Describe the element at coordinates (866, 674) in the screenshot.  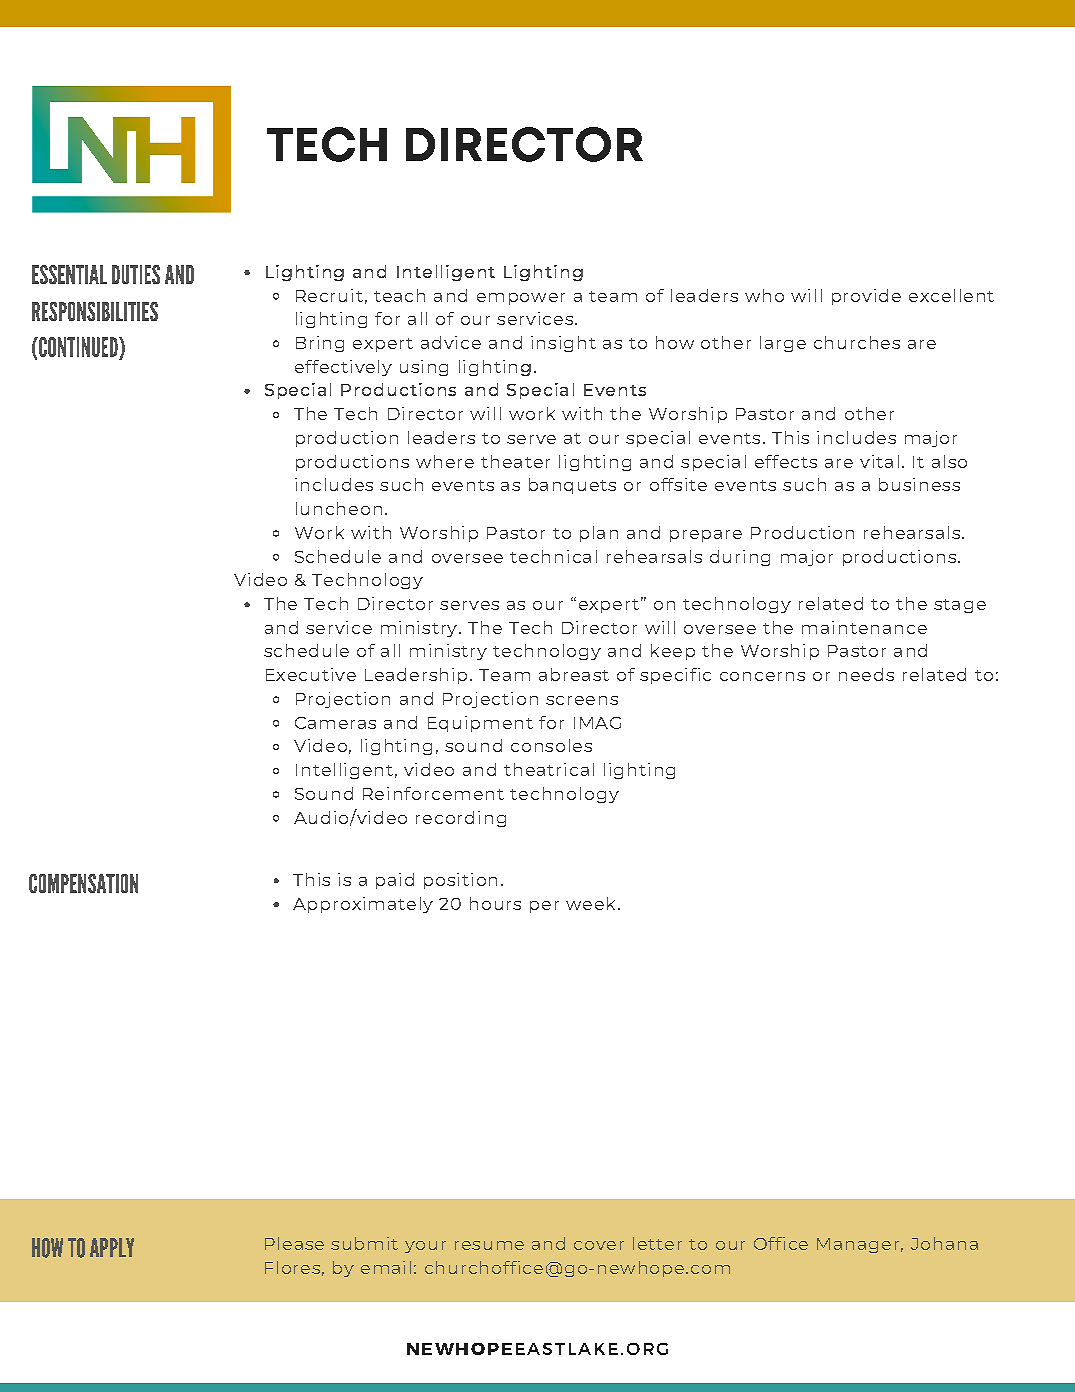
I see `needs` at that location.
